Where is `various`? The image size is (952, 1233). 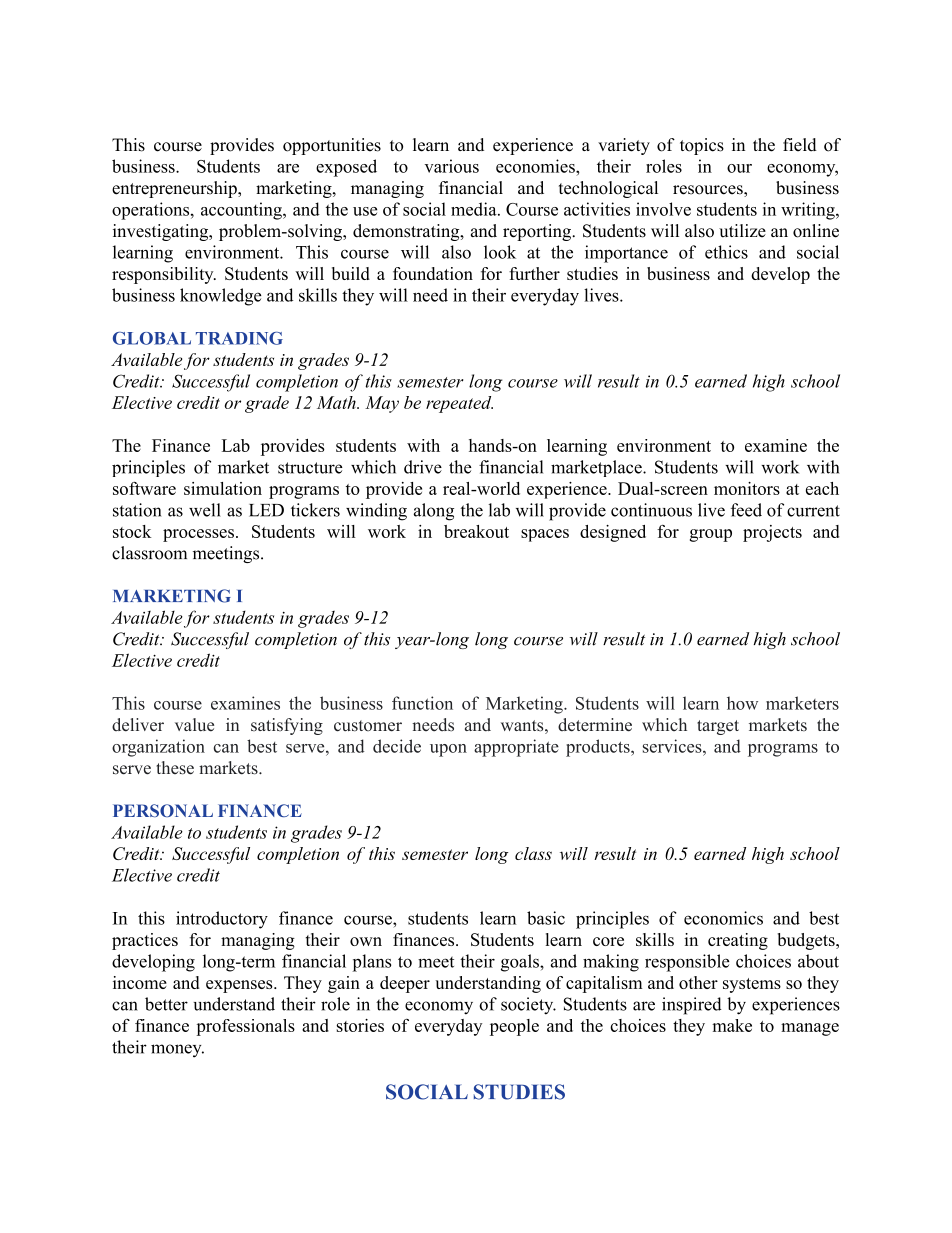 various is located at coordinates (452, 166).
